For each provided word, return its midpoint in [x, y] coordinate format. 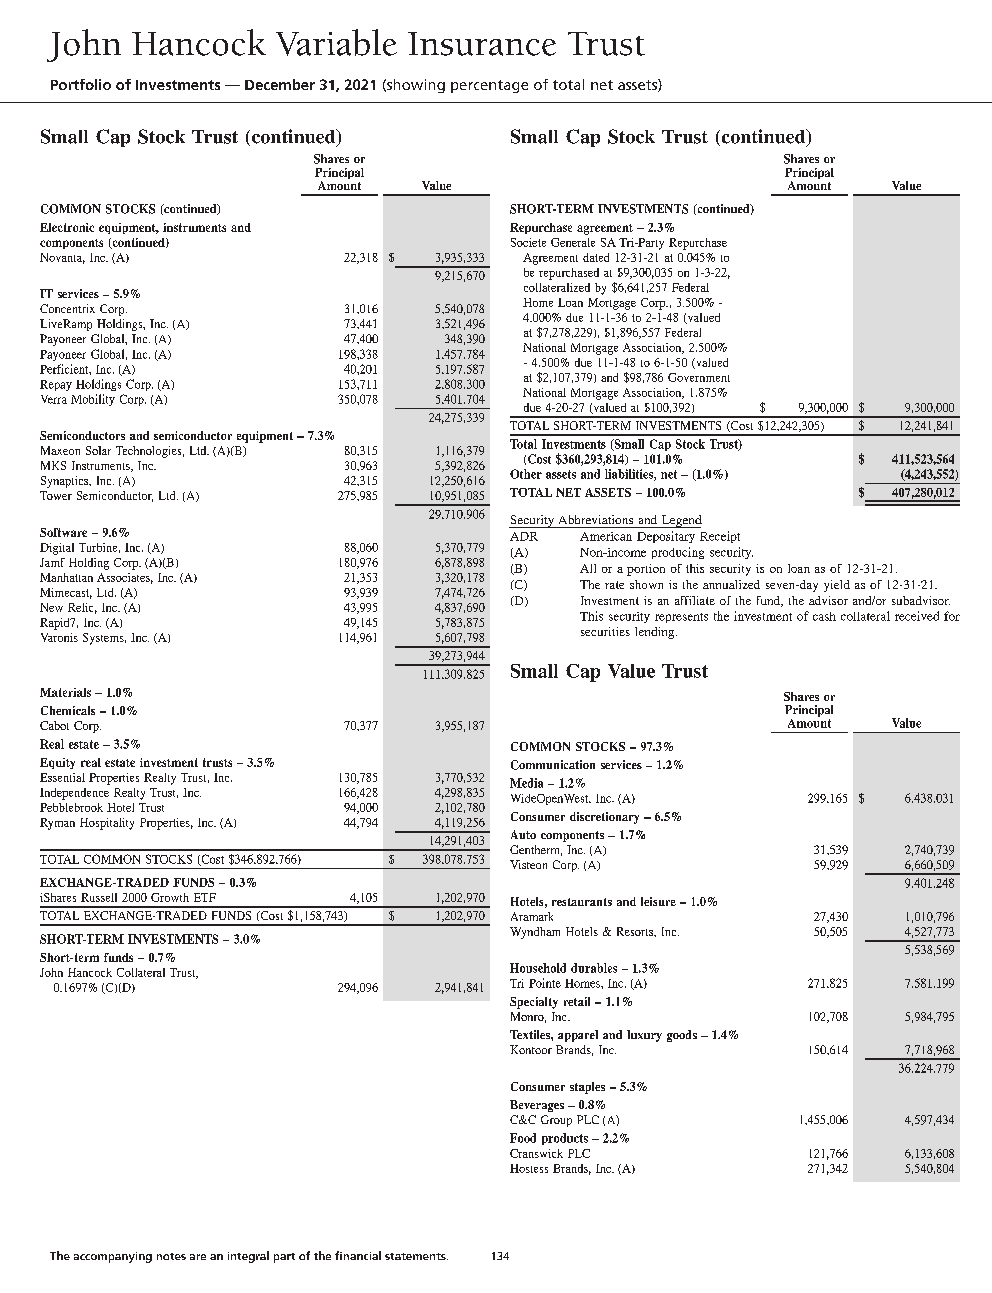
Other [526, 474]
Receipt [720, 537]
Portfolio [81, 84]
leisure [658, 901]
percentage [489, 86]
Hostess [529, 1168]
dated [596, 257]
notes [171, 1256]
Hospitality [107, 824]
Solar [98, 450]
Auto [523, 834]
